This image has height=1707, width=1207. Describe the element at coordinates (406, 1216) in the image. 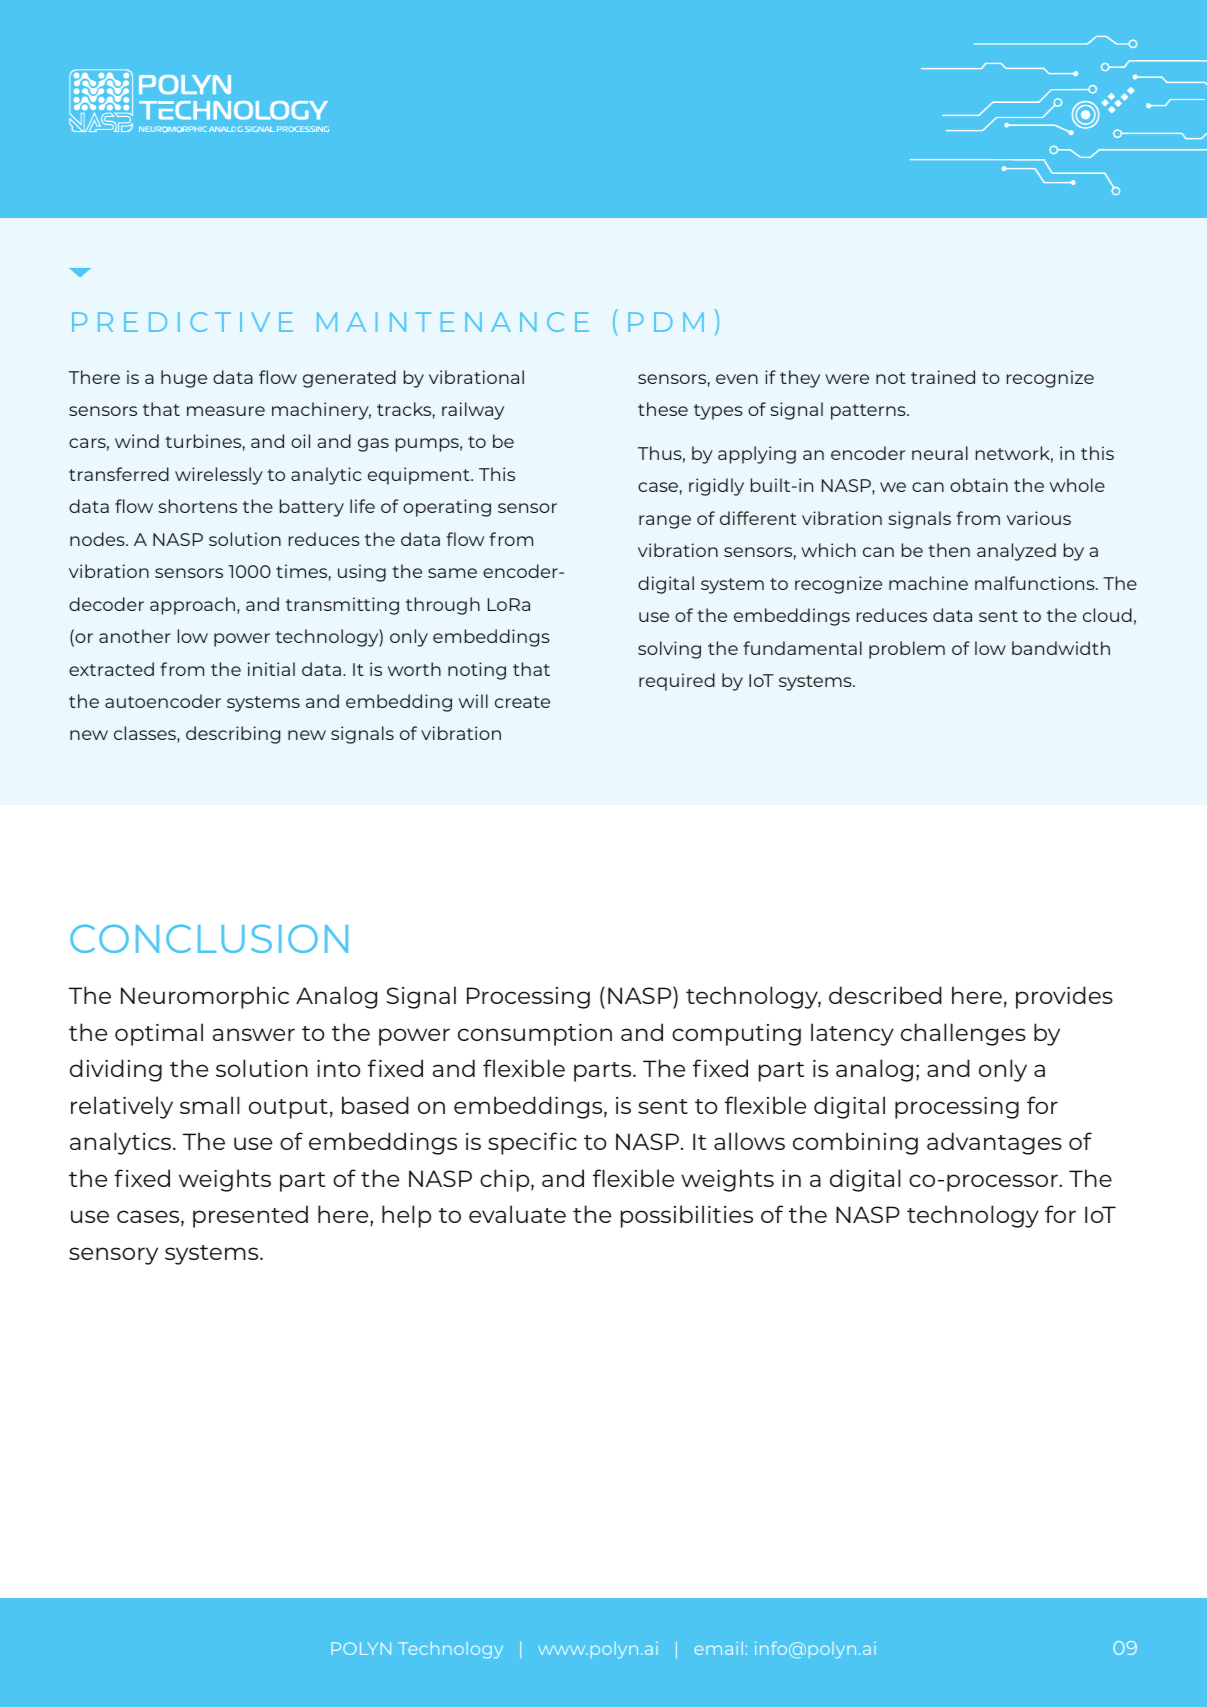

I see `help` at that location.
